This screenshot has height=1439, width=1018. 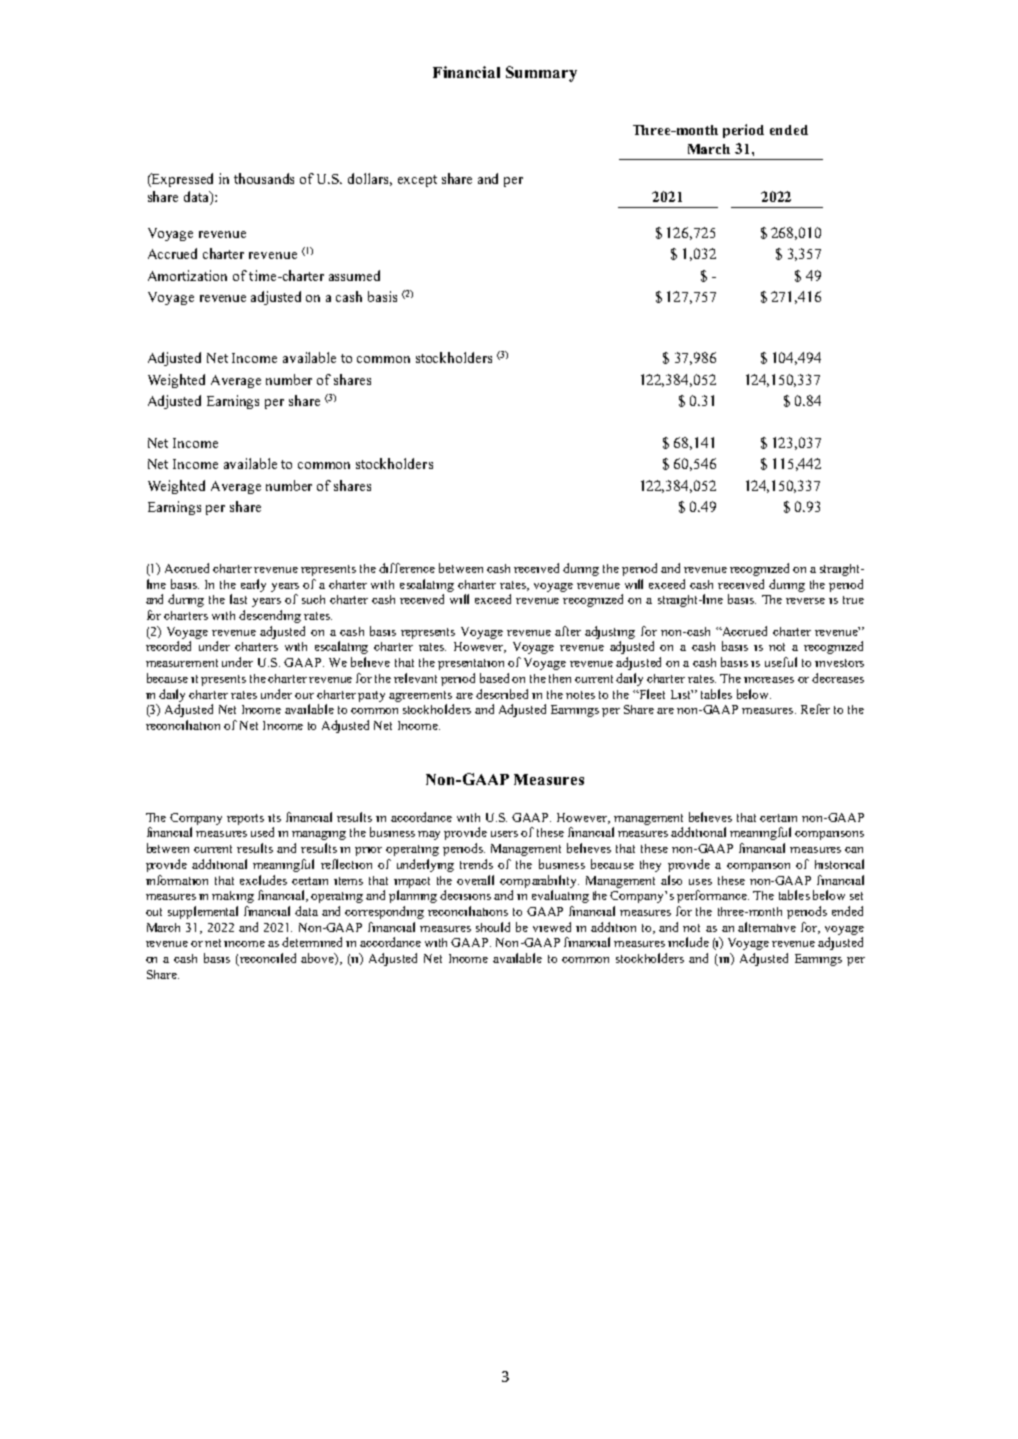 I want to click on Amortization, so click(x=187, y=275).
